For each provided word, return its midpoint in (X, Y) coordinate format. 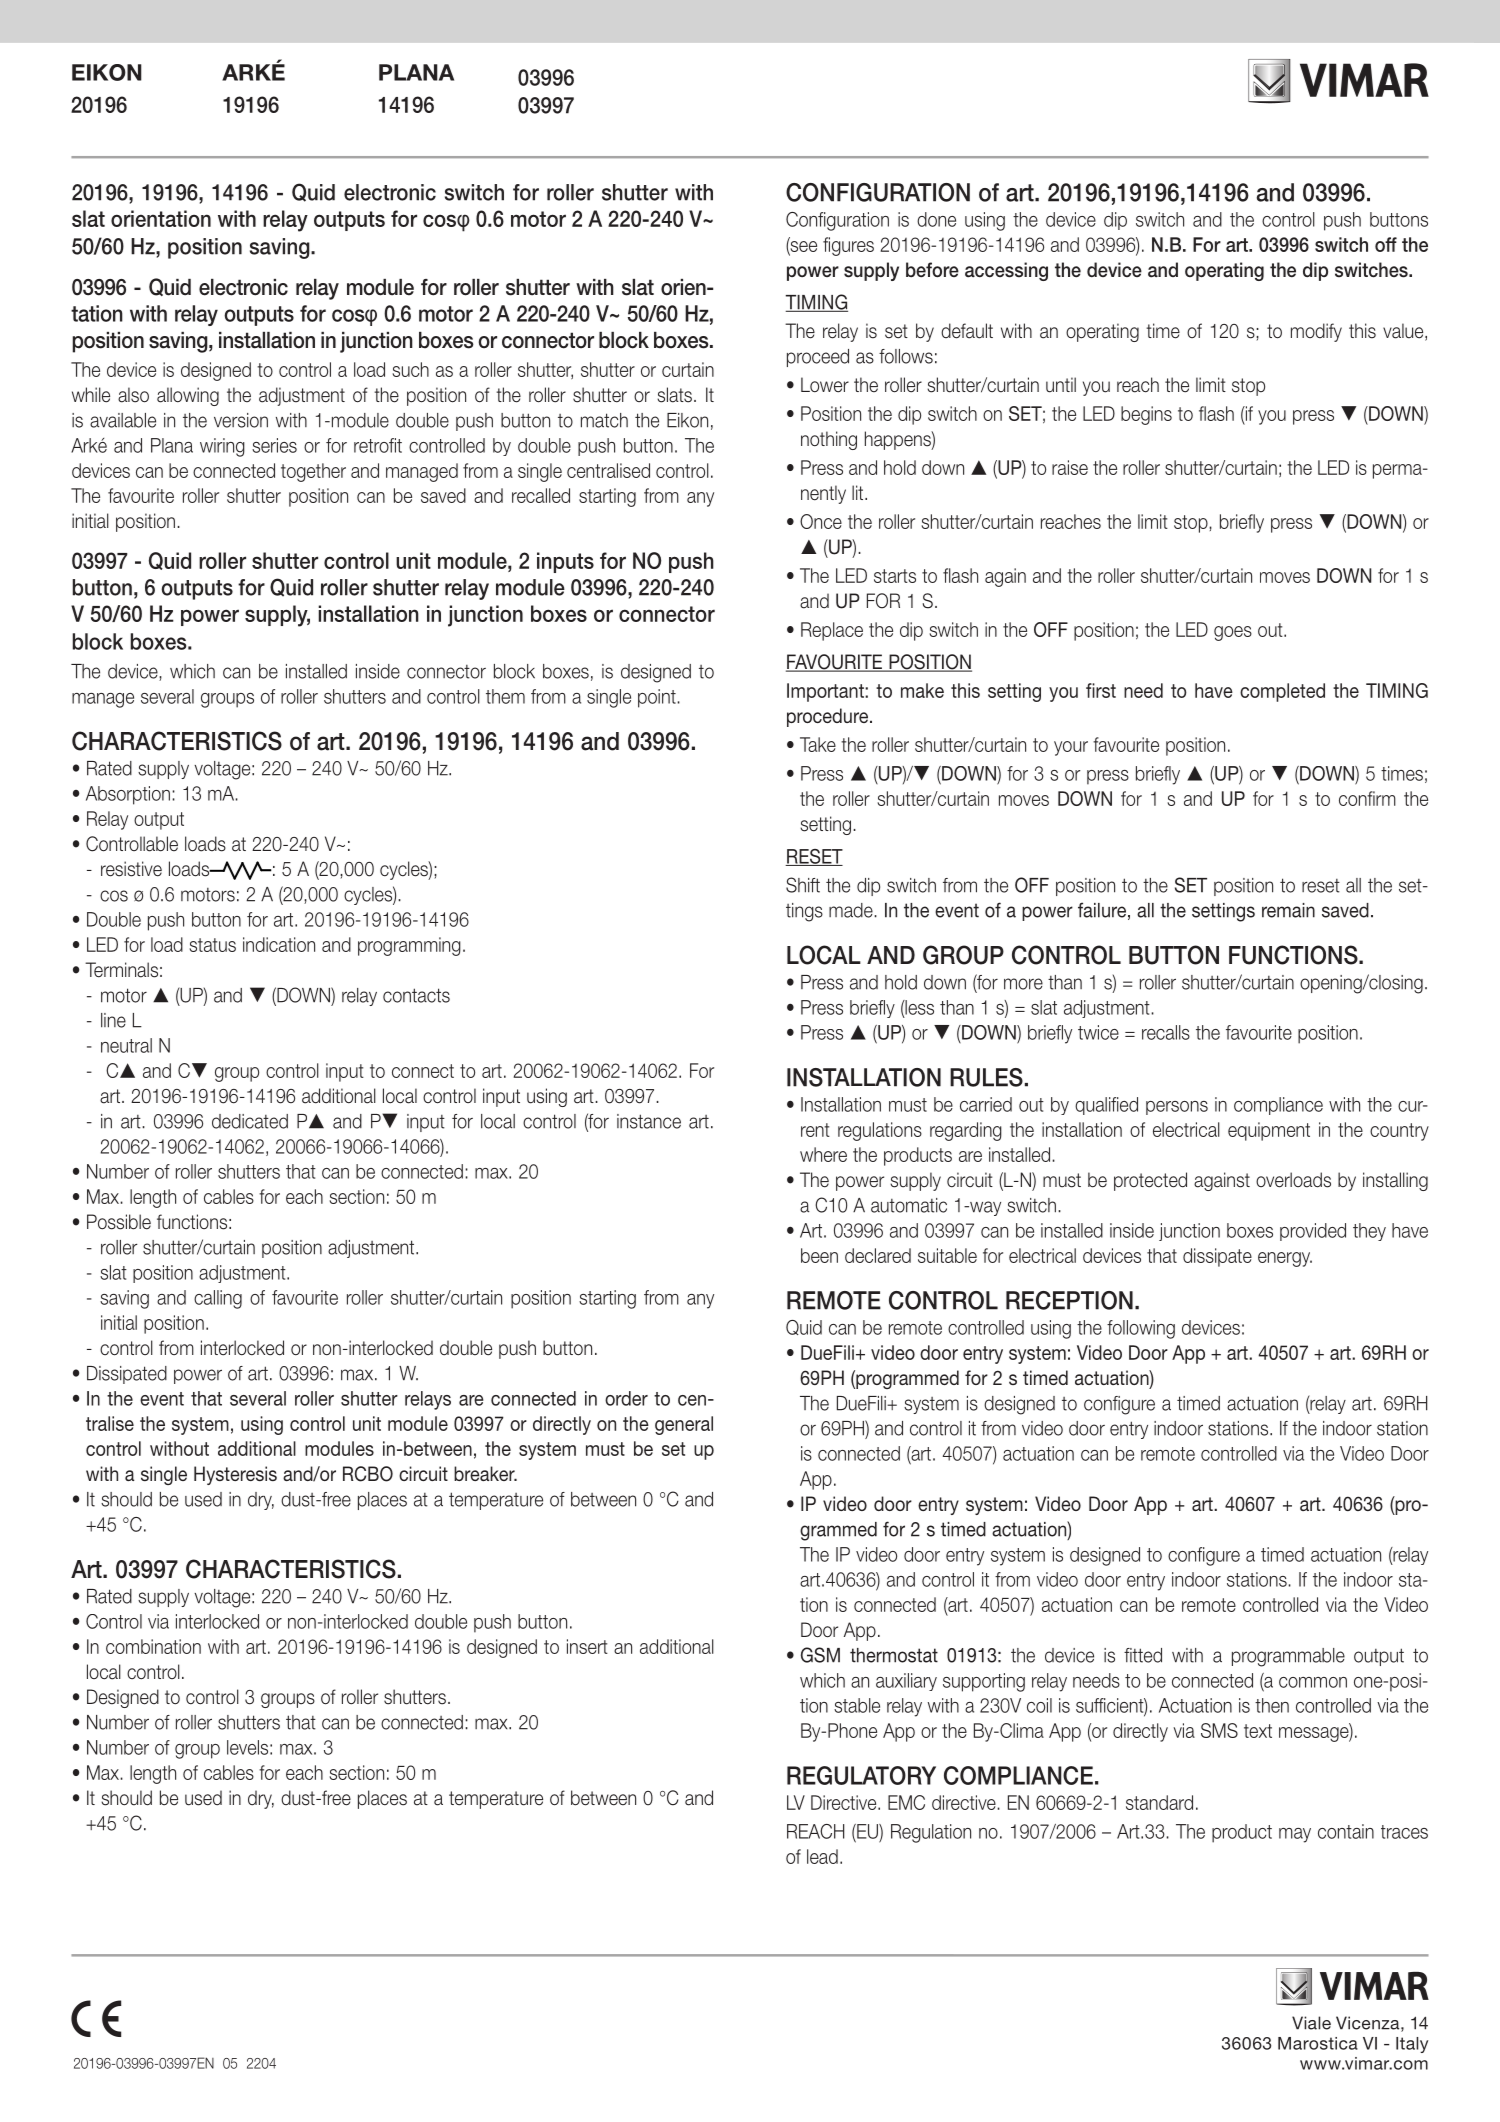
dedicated (250, 1121)
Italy (1412, 2045)
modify (1316, 332)
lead (822, 1856)
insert (587, 1646)
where (823, 1154)
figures (848, 246)
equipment (1269, 1131)
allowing (188, 396)
